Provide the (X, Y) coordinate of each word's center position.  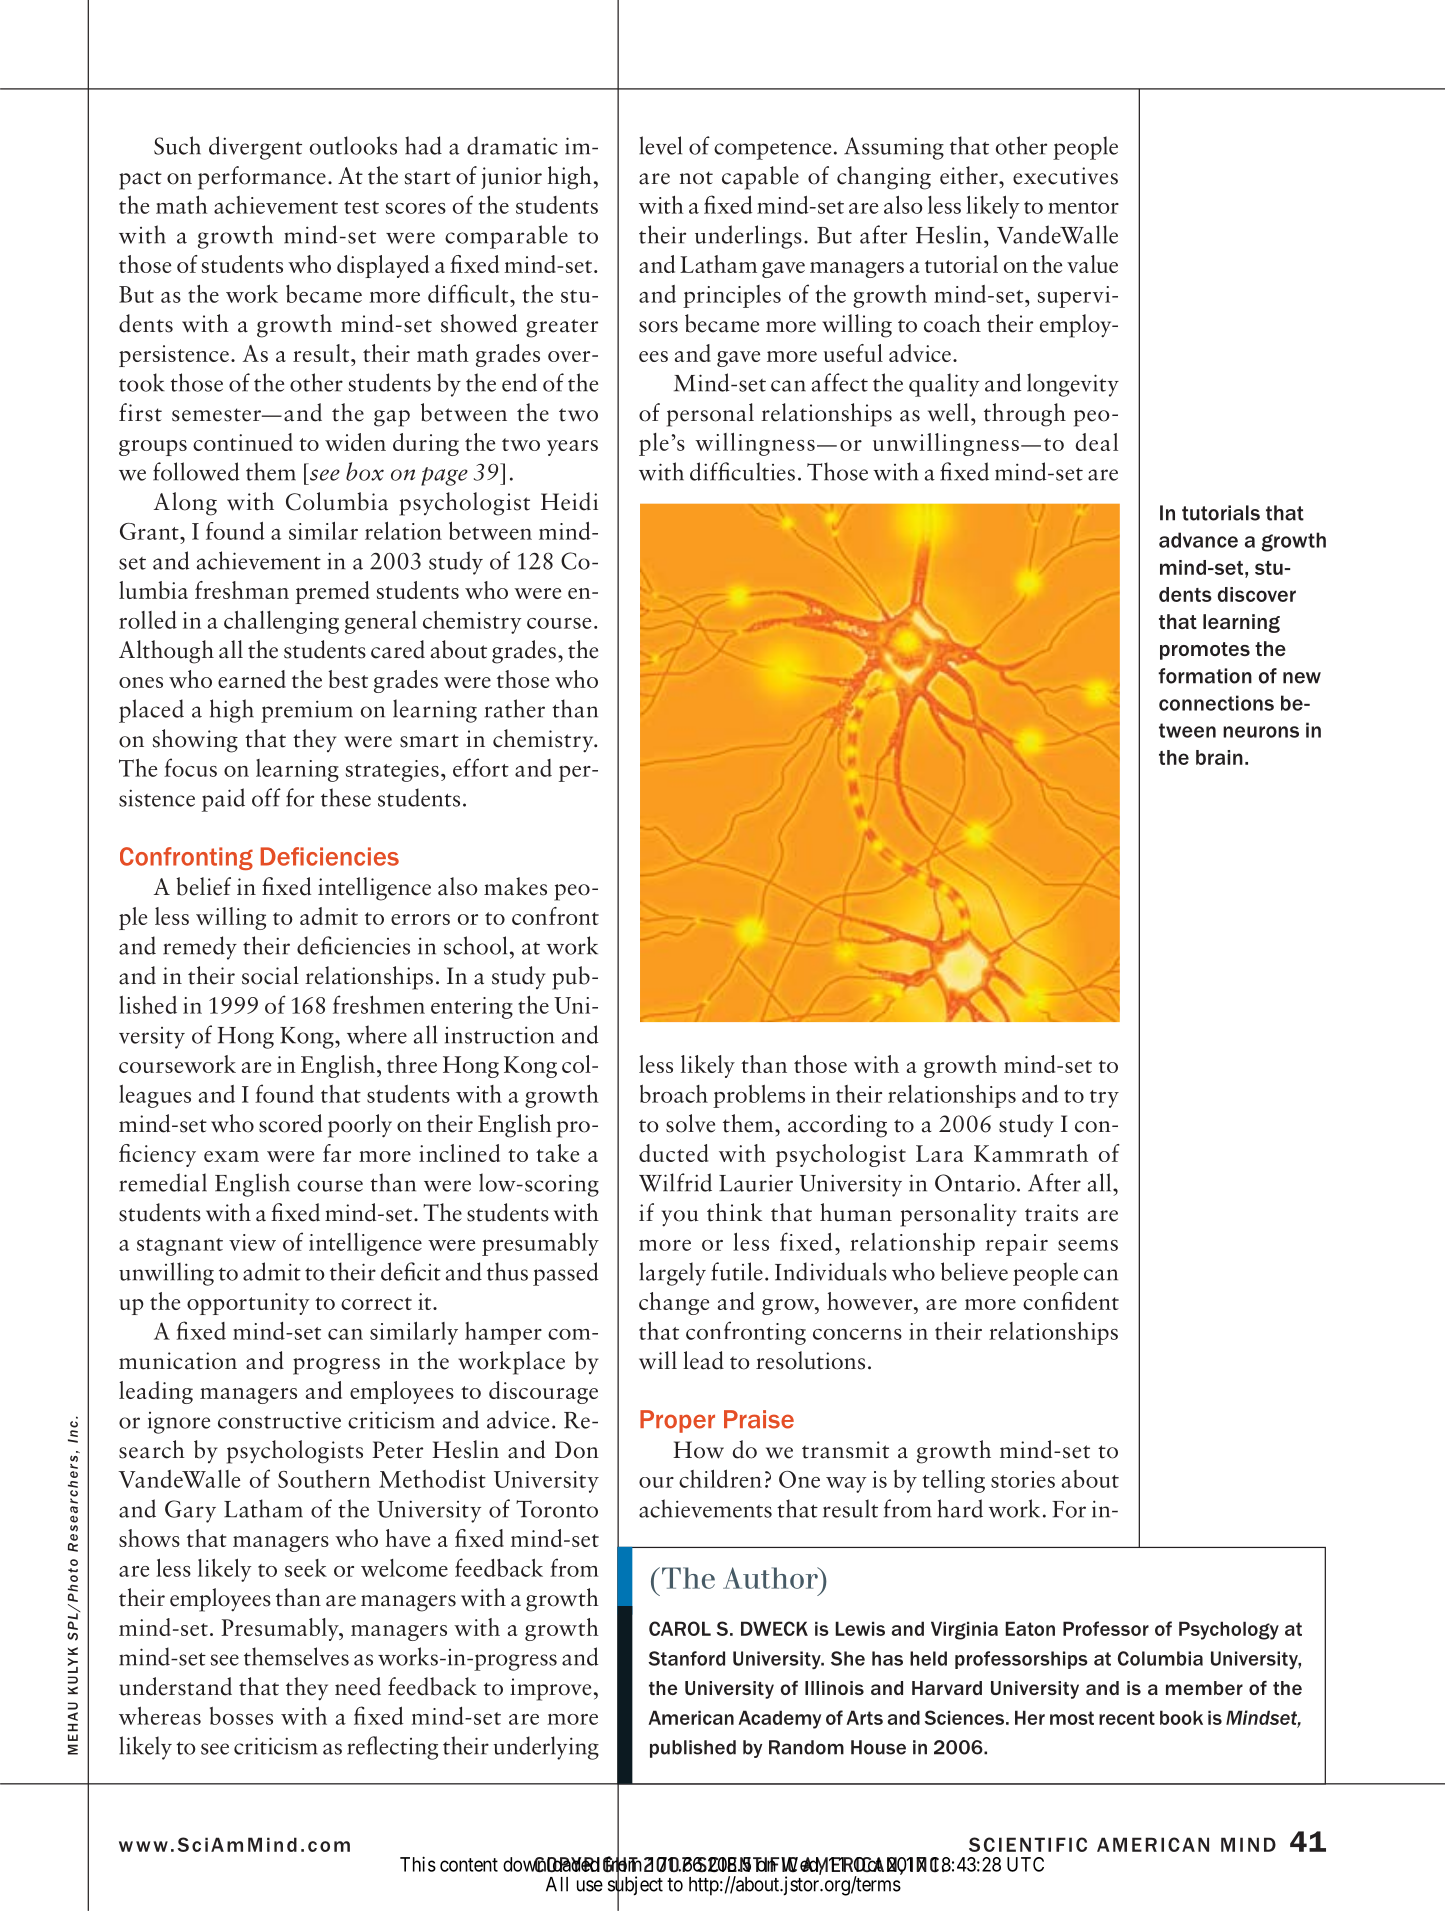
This (418, 1864)
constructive (279, 1420)
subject (635, 1886)
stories (1023, 1479)
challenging (281, 622)
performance (262, 178)
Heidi (569, 501)
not (696, 178)
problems (759, 1096)
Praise (759, 1419)
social (270, 975)
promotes (1205, 651)
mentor (1083, 207)
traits (1051, 1213)
